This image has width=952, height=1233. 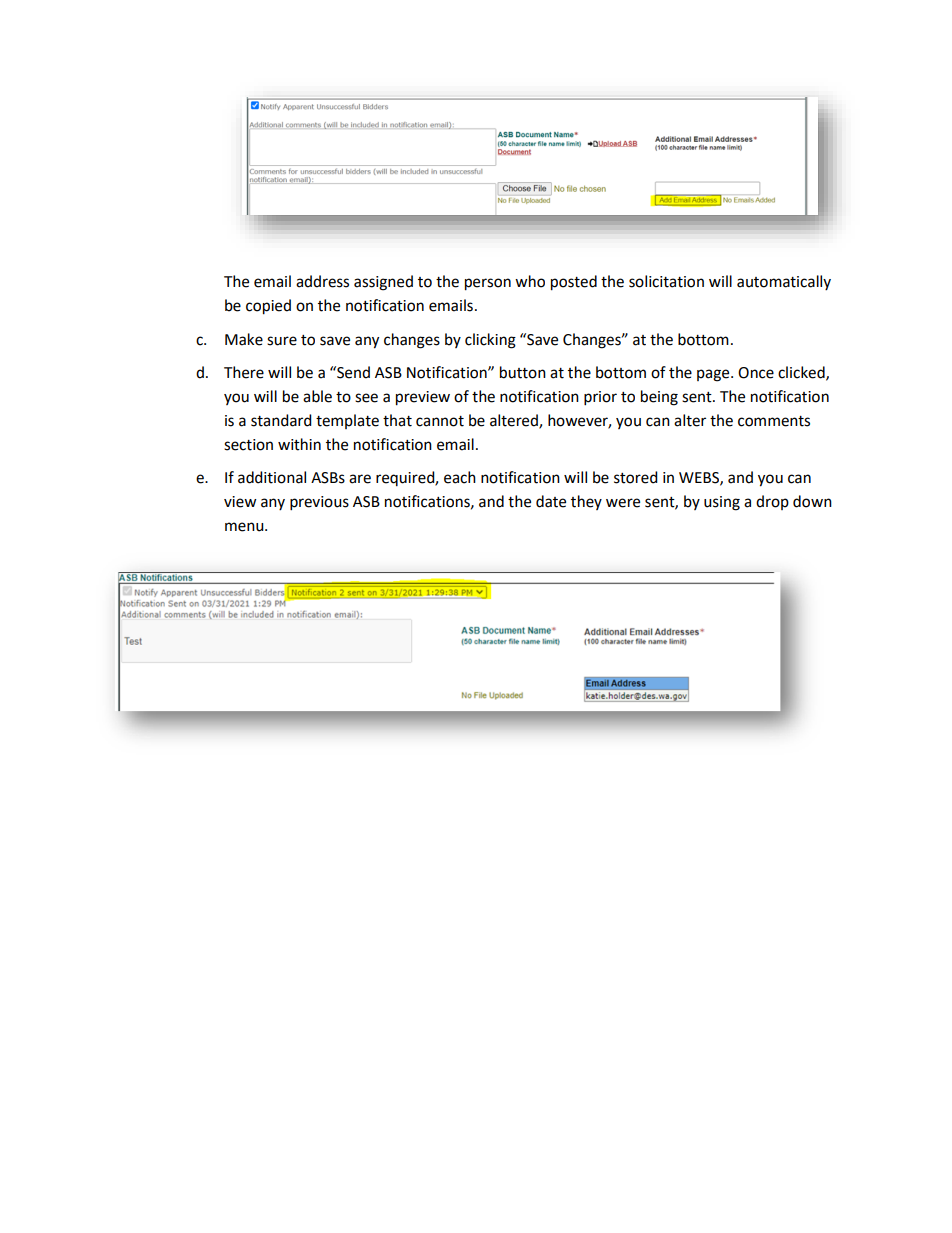 I want to click on standard, so click(x=281, y=420).
